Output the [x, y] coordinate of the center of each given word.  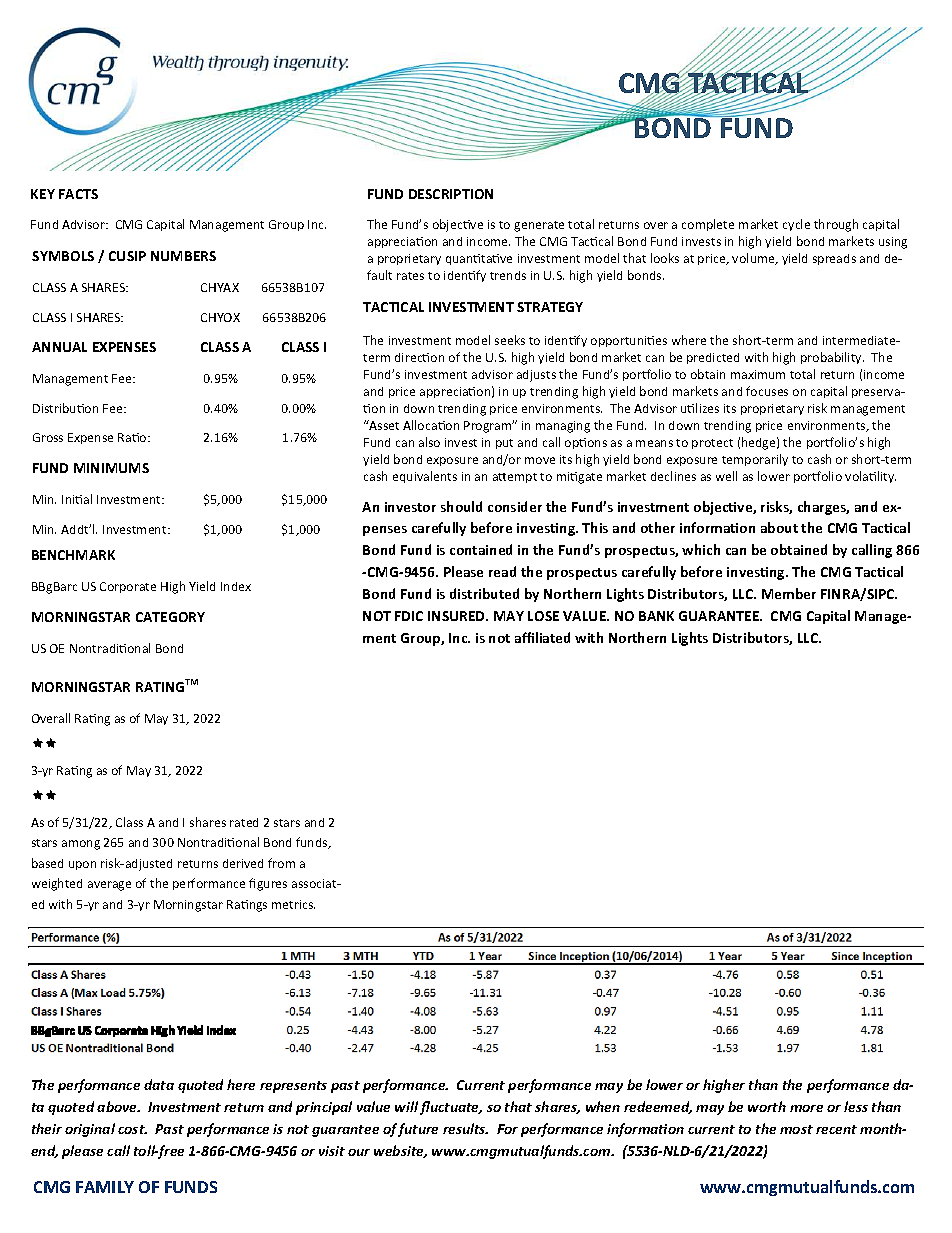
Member [789, 593]
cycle [796, 225]
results [465, 1128]
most [796, 1129]
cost [132, 1129]
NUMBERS [183, 256]
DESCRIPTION [451, 194]
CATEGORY [170, 617]
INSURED [457, 616]
